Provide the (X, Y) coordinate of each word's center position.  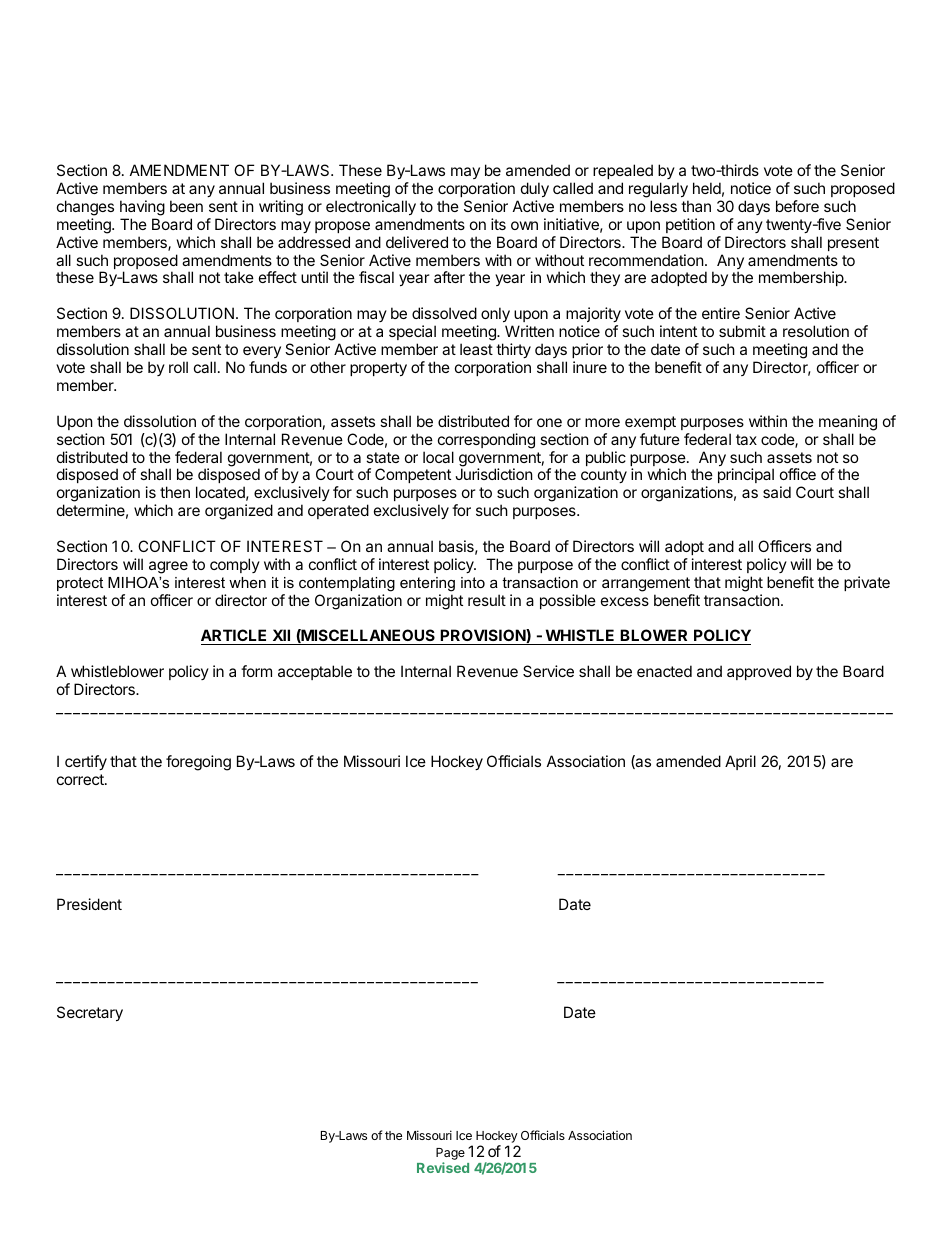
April (740, 762)
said (777, 492)
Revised (443, 1167)
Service (548, 671)
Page (450, 1154)
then (175, 492)
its (498, 224)
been (186, 206)
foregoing (198, 763)
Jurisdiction (494, 474)
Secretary (90, 1013)
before (797, 206)
